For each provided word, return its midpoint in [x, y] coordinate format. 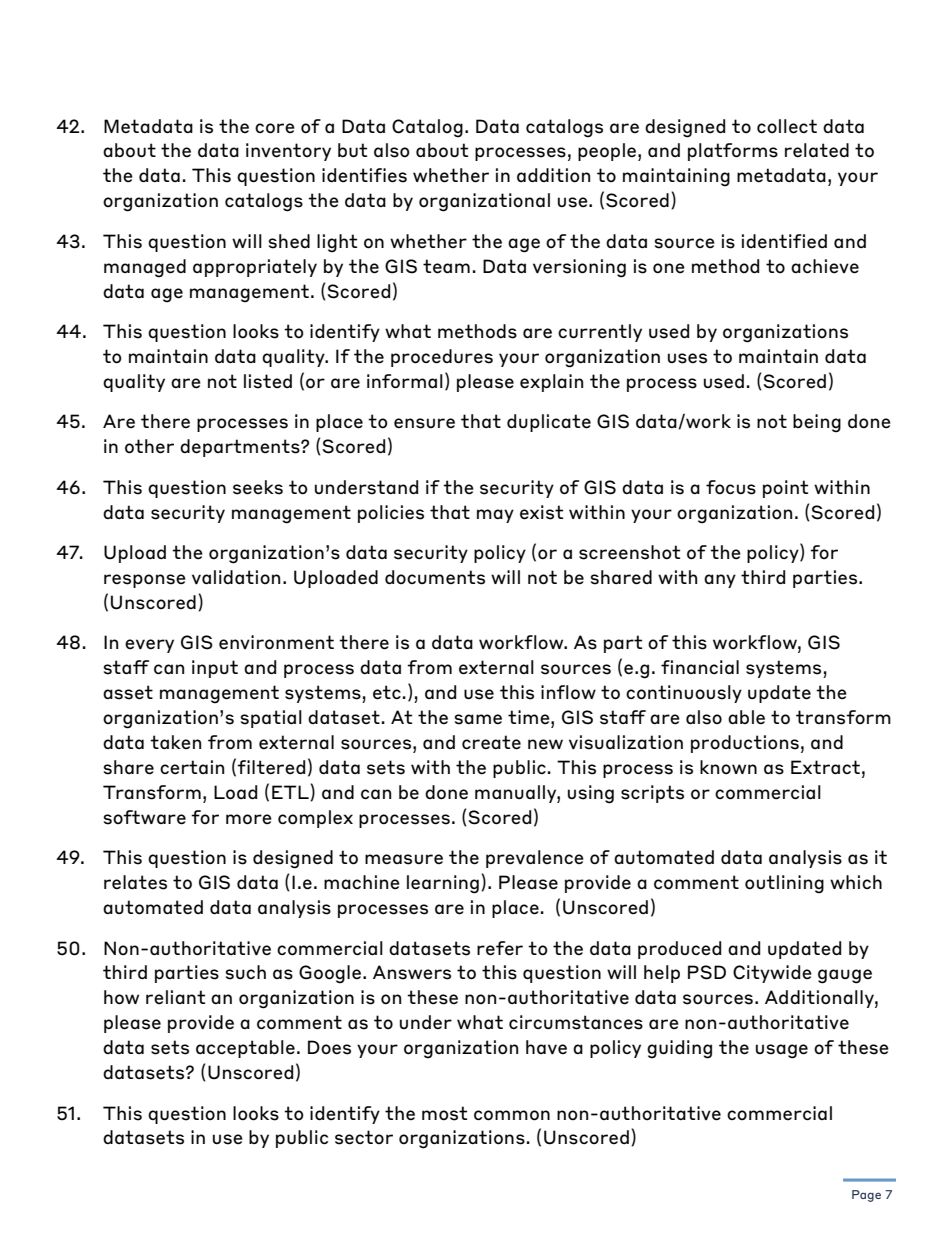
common [512, 1115]
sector [364, 1137]
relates [135, 882]
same [478, 719]
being [817, 423]
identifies [364, 175]
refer [500, 948]
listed [268, 381]
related [817, 150]
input [215, 669]
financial [700, 667]
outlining [784, 884]
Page [866, 1196]
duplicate [549, 423]
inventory [288, 152]
